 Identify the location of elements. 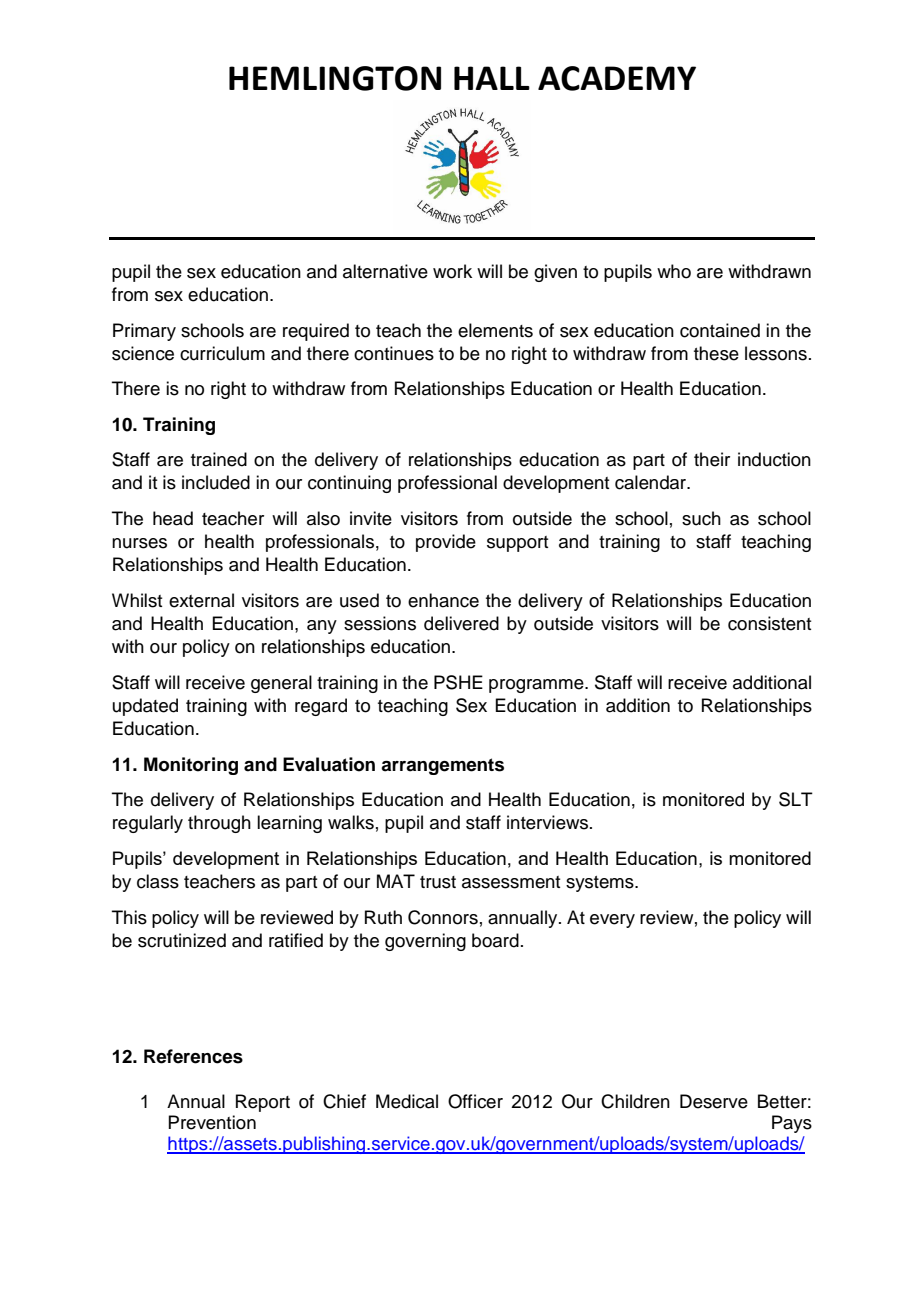
(495, 330).
